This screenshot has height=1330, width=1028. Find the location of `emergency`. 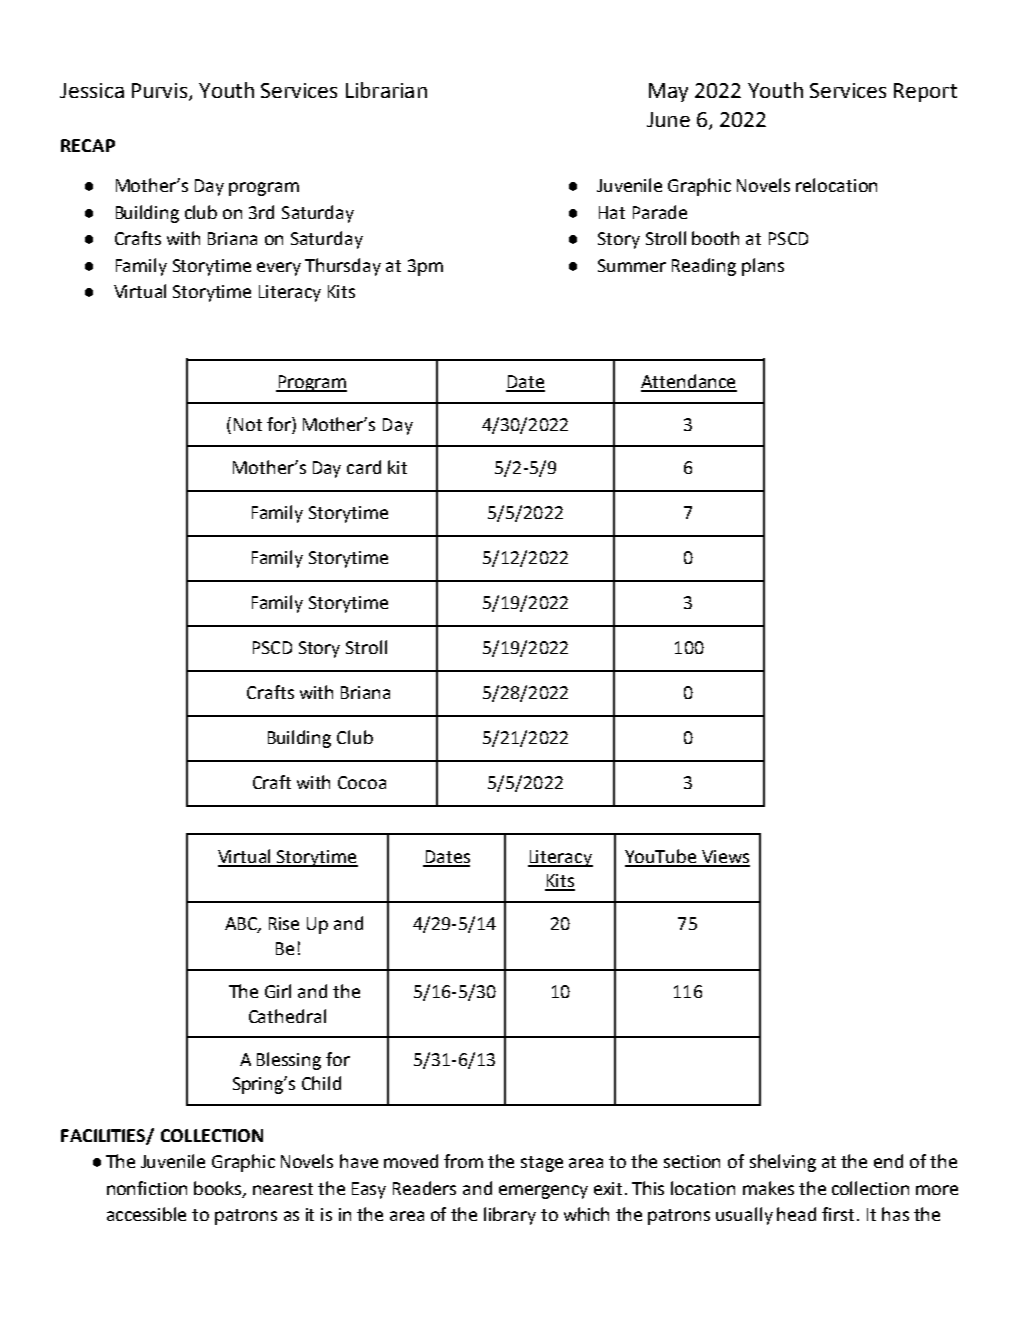

emergency is located at coordinates (543, 1192).
